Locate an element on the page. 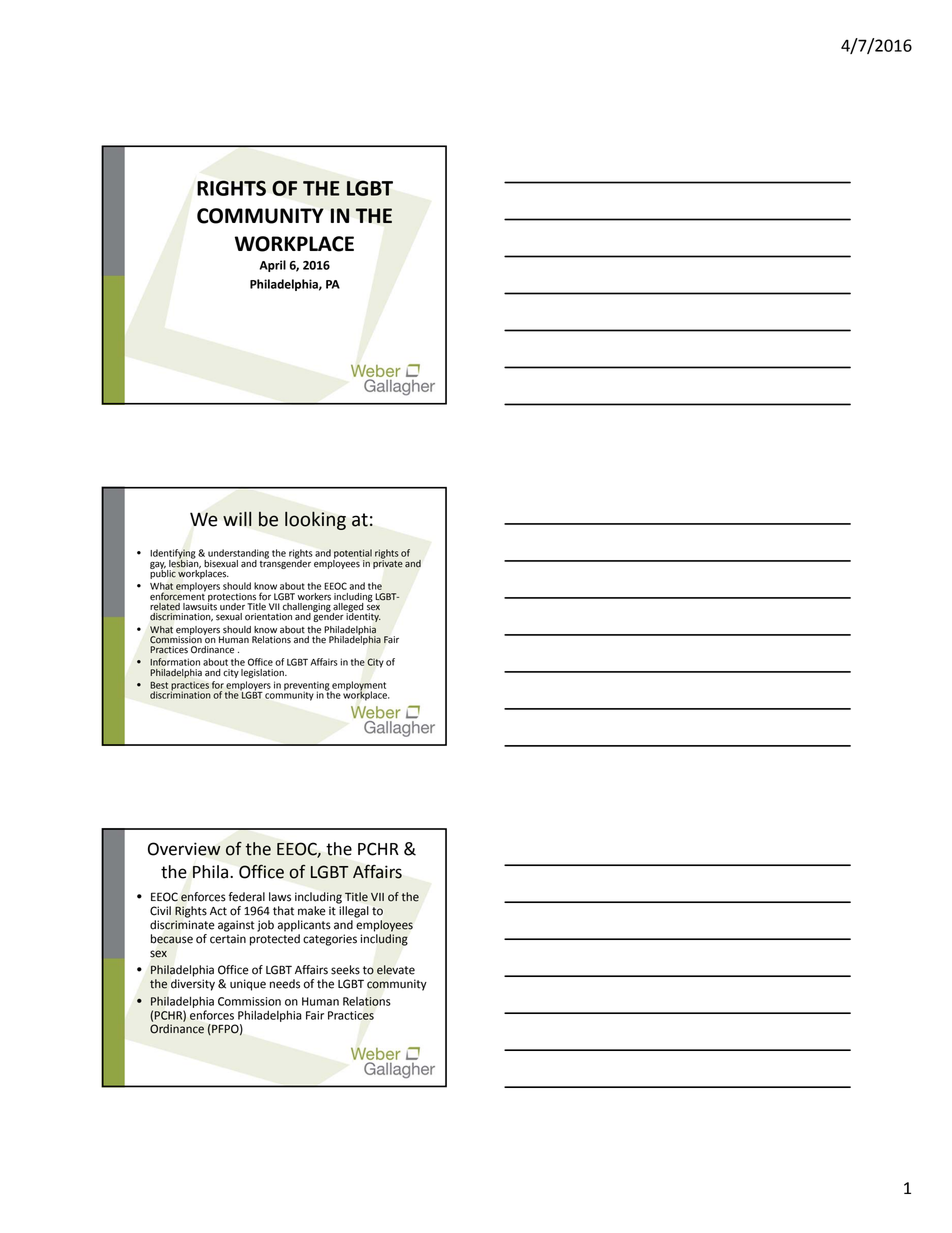 Image resolution: width=952 pixels, height=1233 pixels. orientation is located at coordinates (268, 617).
